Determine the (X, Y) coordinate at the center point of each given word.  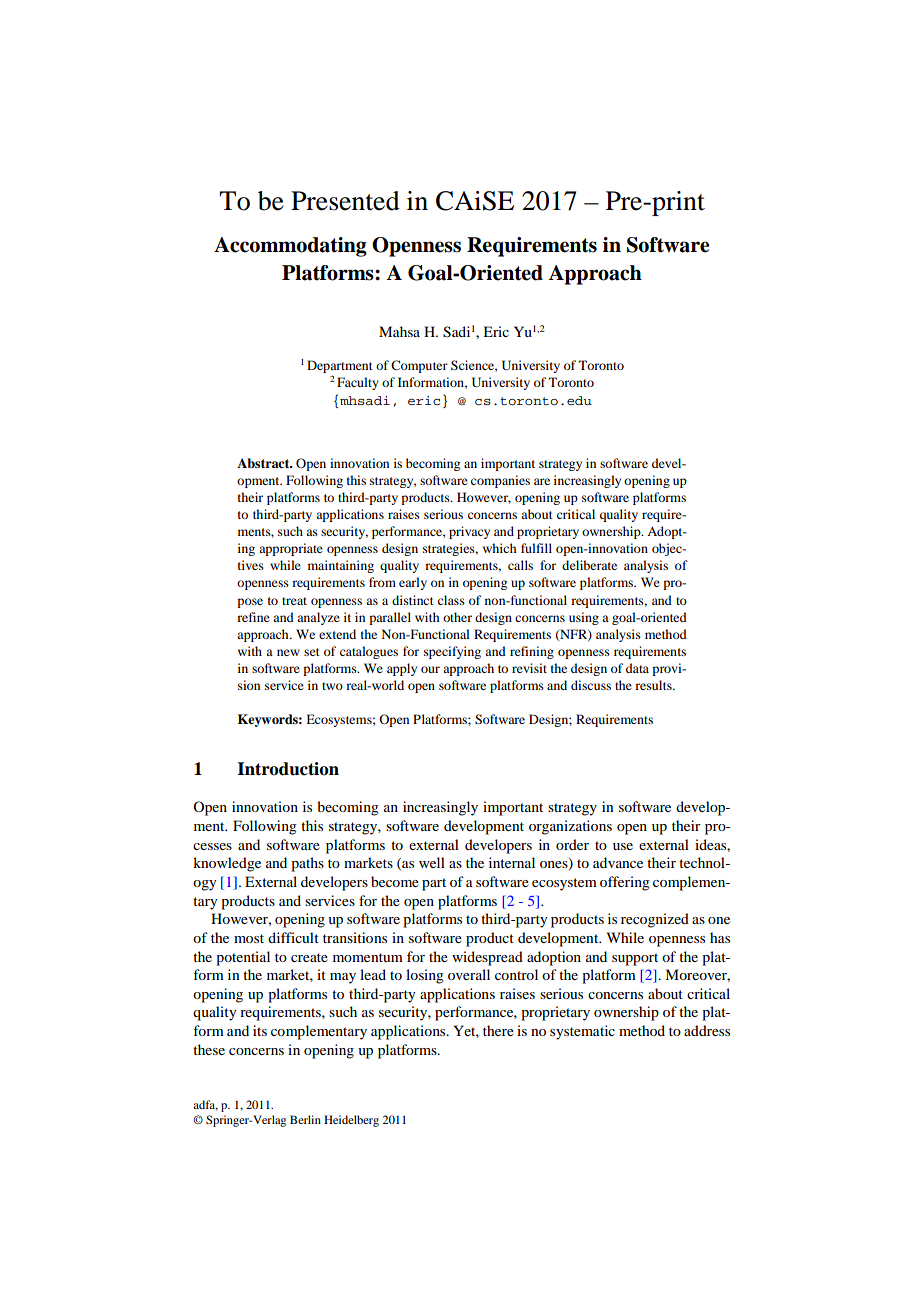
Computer (419, 366)
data (637, 668)
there (498, 1030)
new (288, 652)
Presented (345, 201)
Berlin (305, 1119)
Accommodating (290, 247)
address (707, 1030)
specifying (452, 652)
